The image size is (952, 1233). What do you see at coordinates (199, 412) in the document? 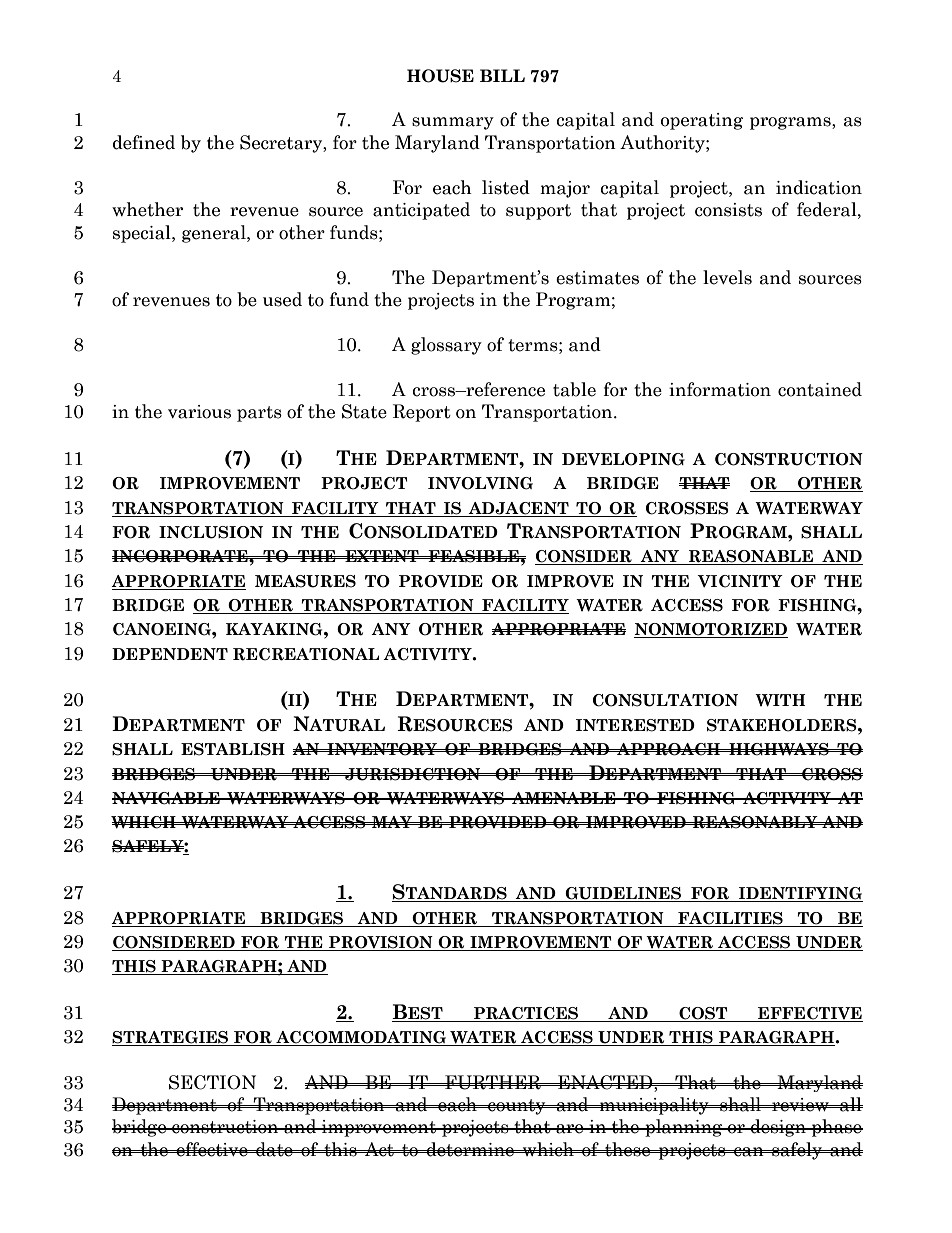
I see `various` at bounding box center [199, 412].
